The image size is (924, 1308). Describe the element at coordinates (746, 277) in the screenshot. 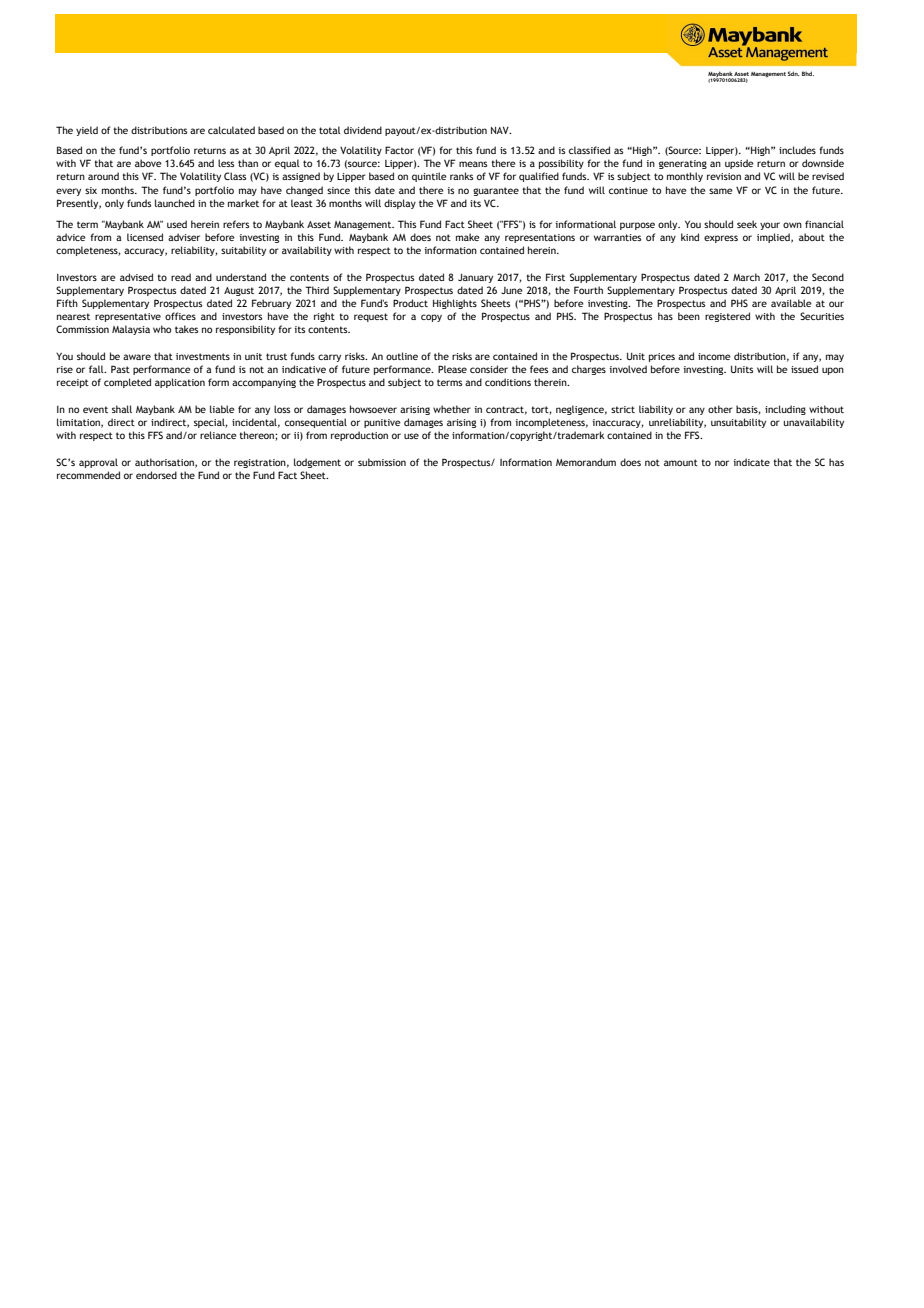

I see `March` at that location.
